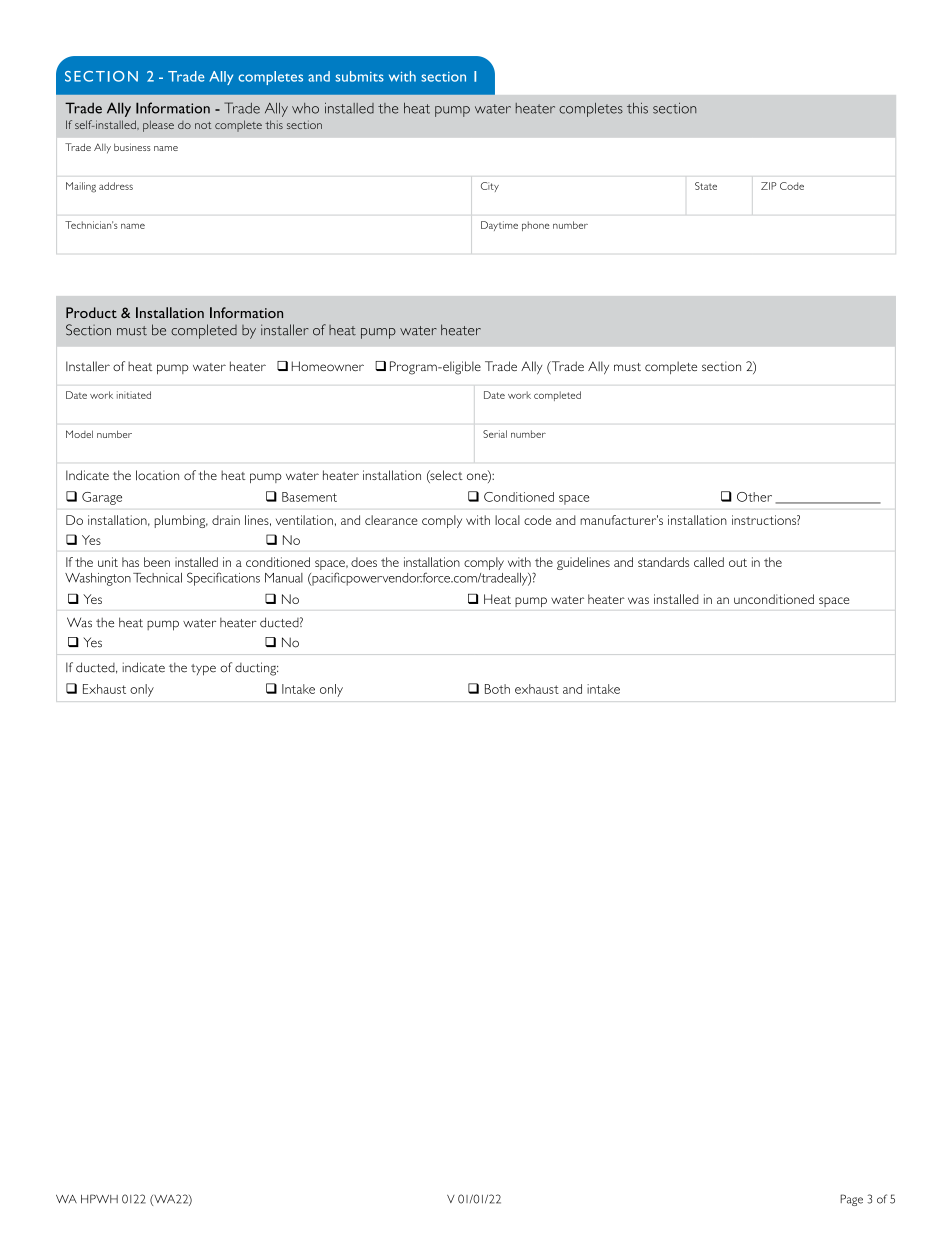 The width and height of the screenshot is (952, 1233). What do you see at coordinates (364, 562) in the screenshot?
I see `does` at bounding box center [364, 562].
